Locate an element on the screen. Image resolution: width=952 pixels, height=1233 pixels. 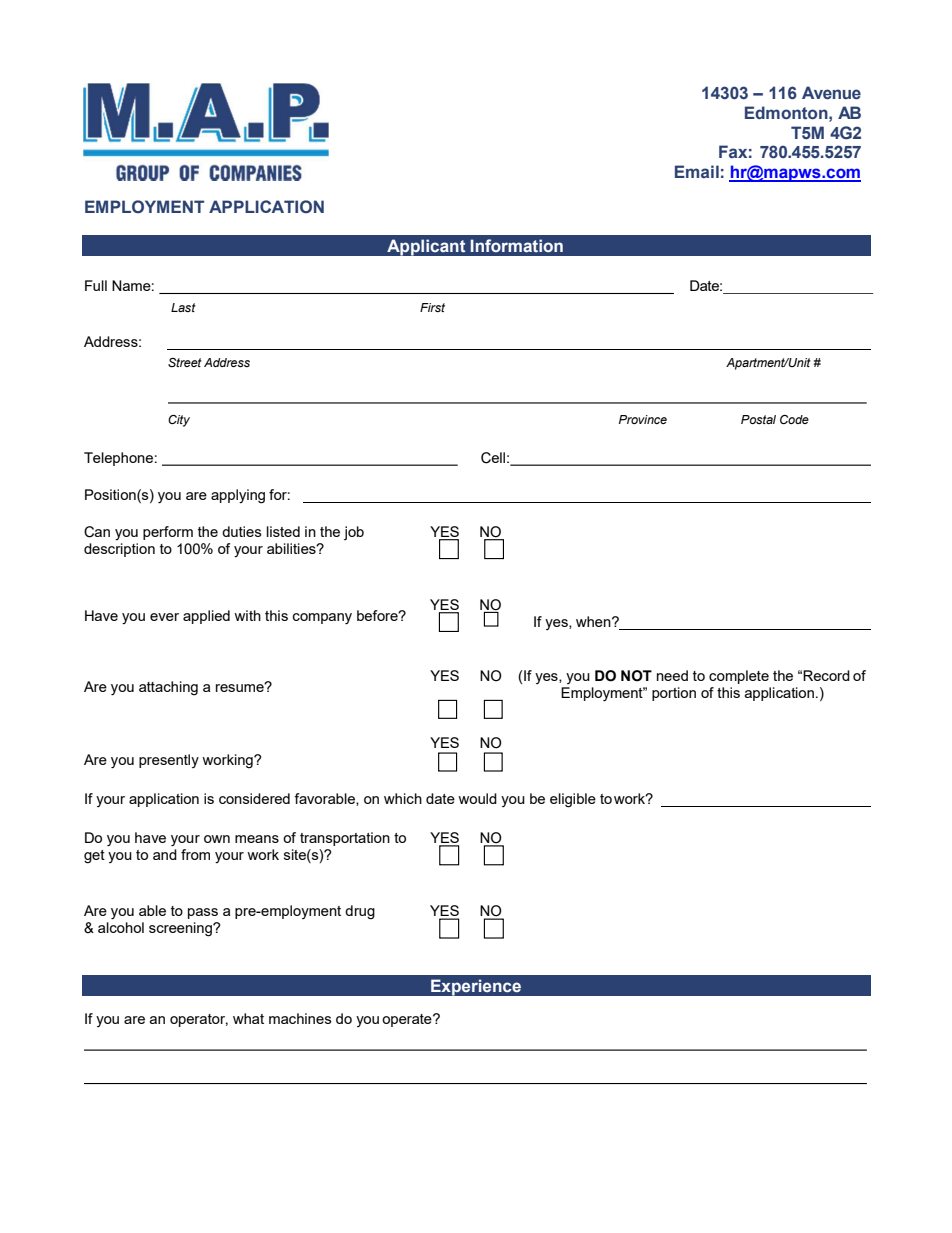
own is located at coordinates (217, 839).
